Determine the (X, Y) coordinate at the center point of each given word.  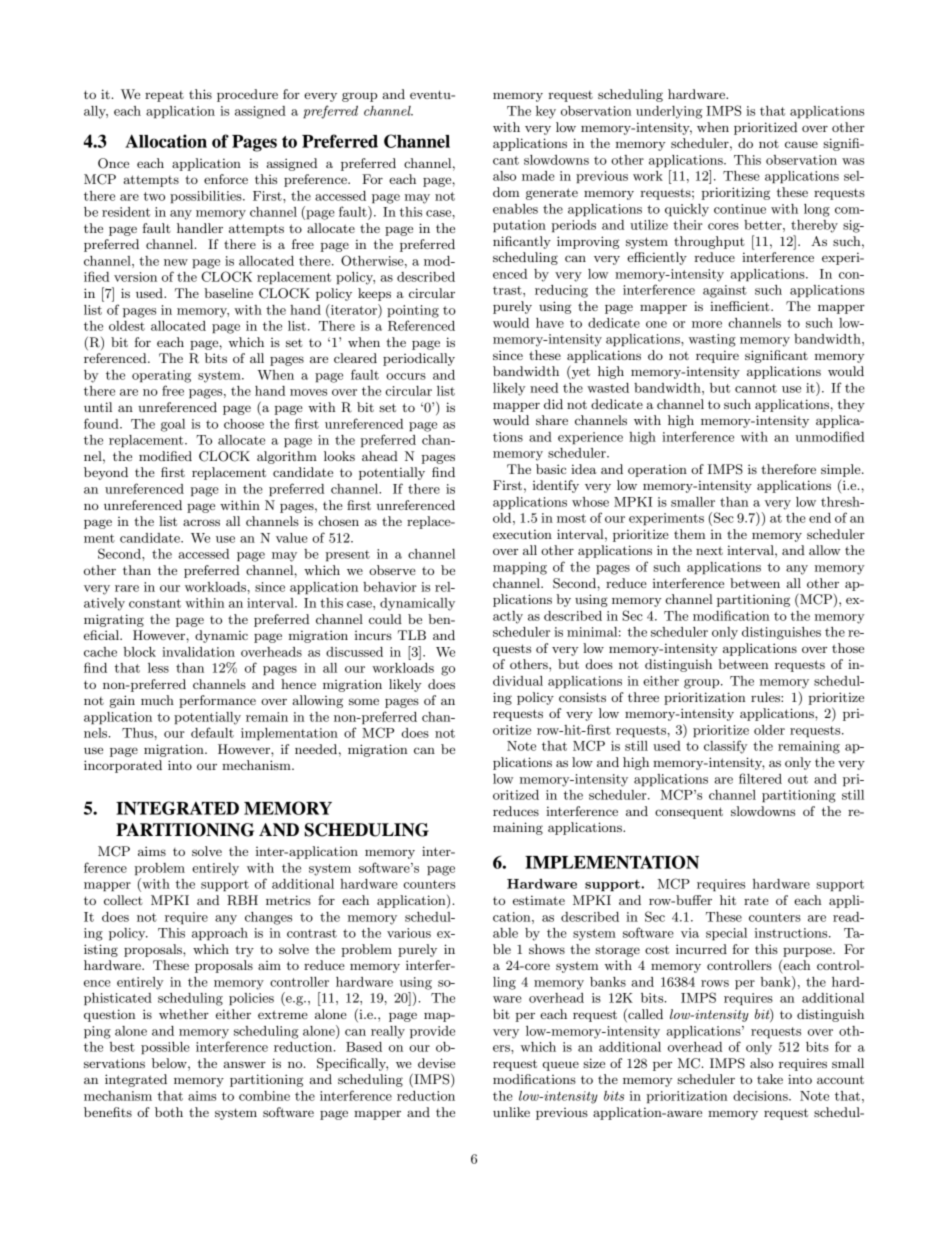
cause (801, 144)
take (770, 1079)
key (546, 112)
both (169, 1112)
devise (436, 1063)
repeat (164, 96)
